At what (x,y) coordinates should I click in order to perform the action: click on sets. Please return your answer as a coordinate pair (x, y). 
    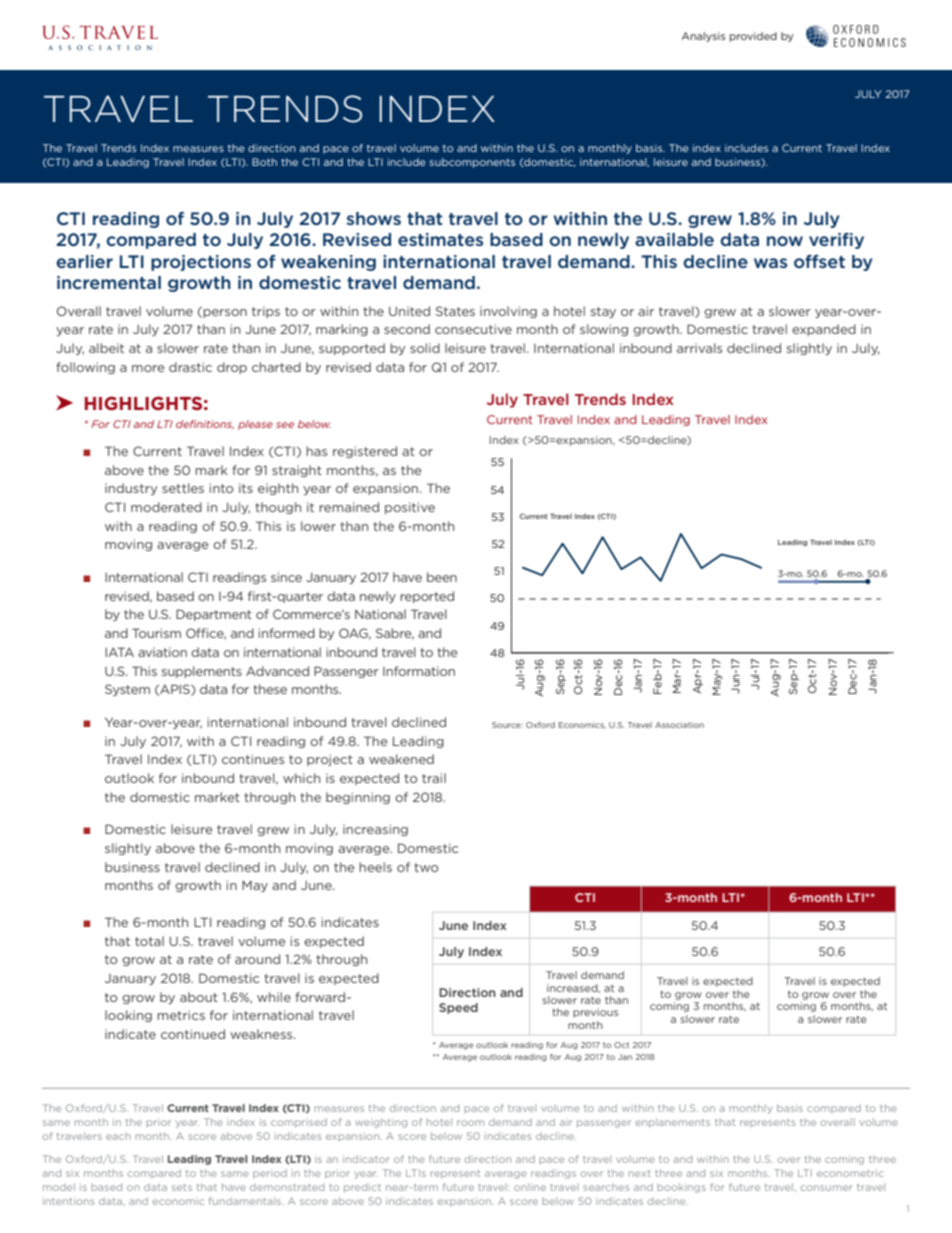
    Looking at the image, I should click on (182, 1187).
